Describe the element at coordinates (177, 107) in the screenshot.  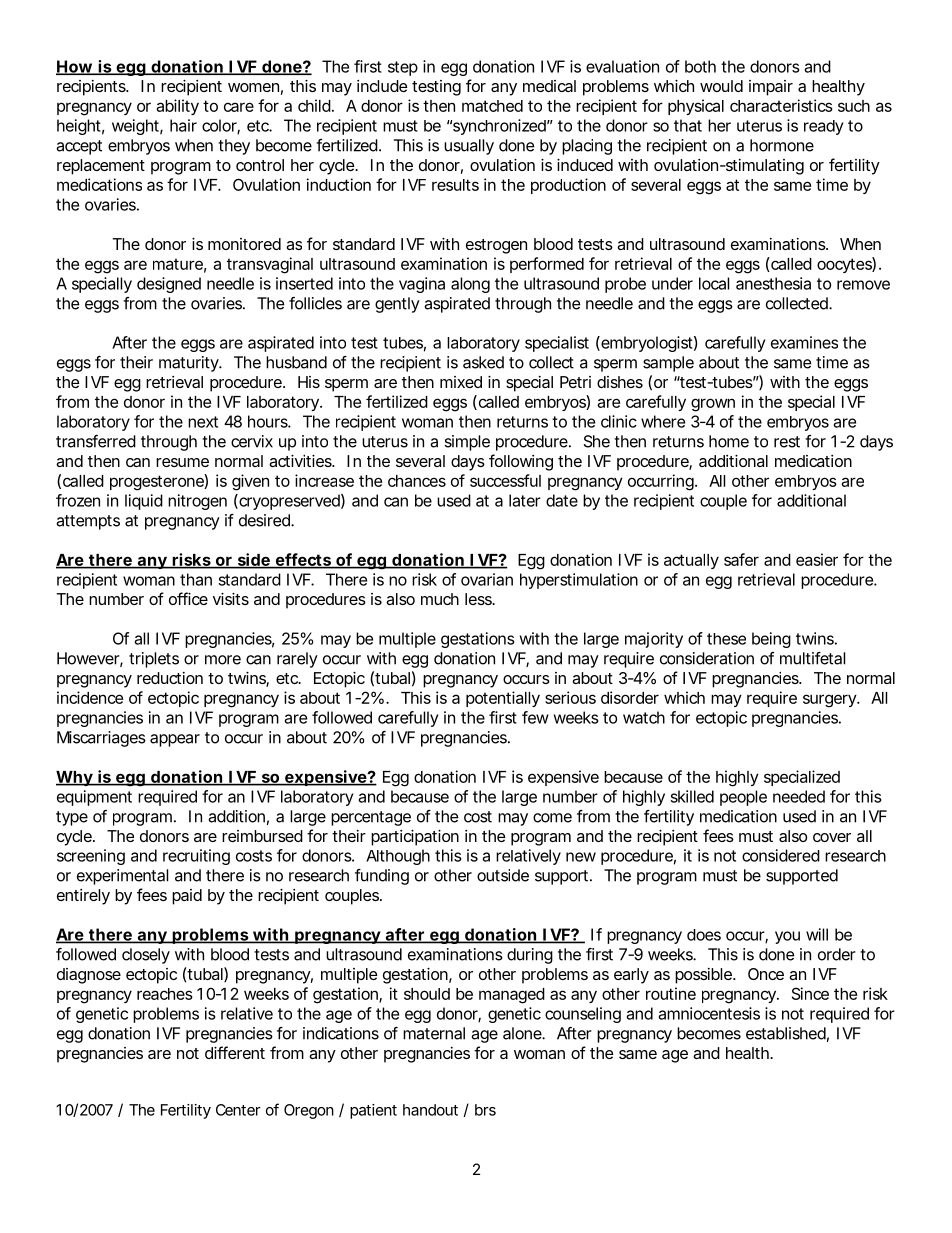
I see `ability` at that location.
